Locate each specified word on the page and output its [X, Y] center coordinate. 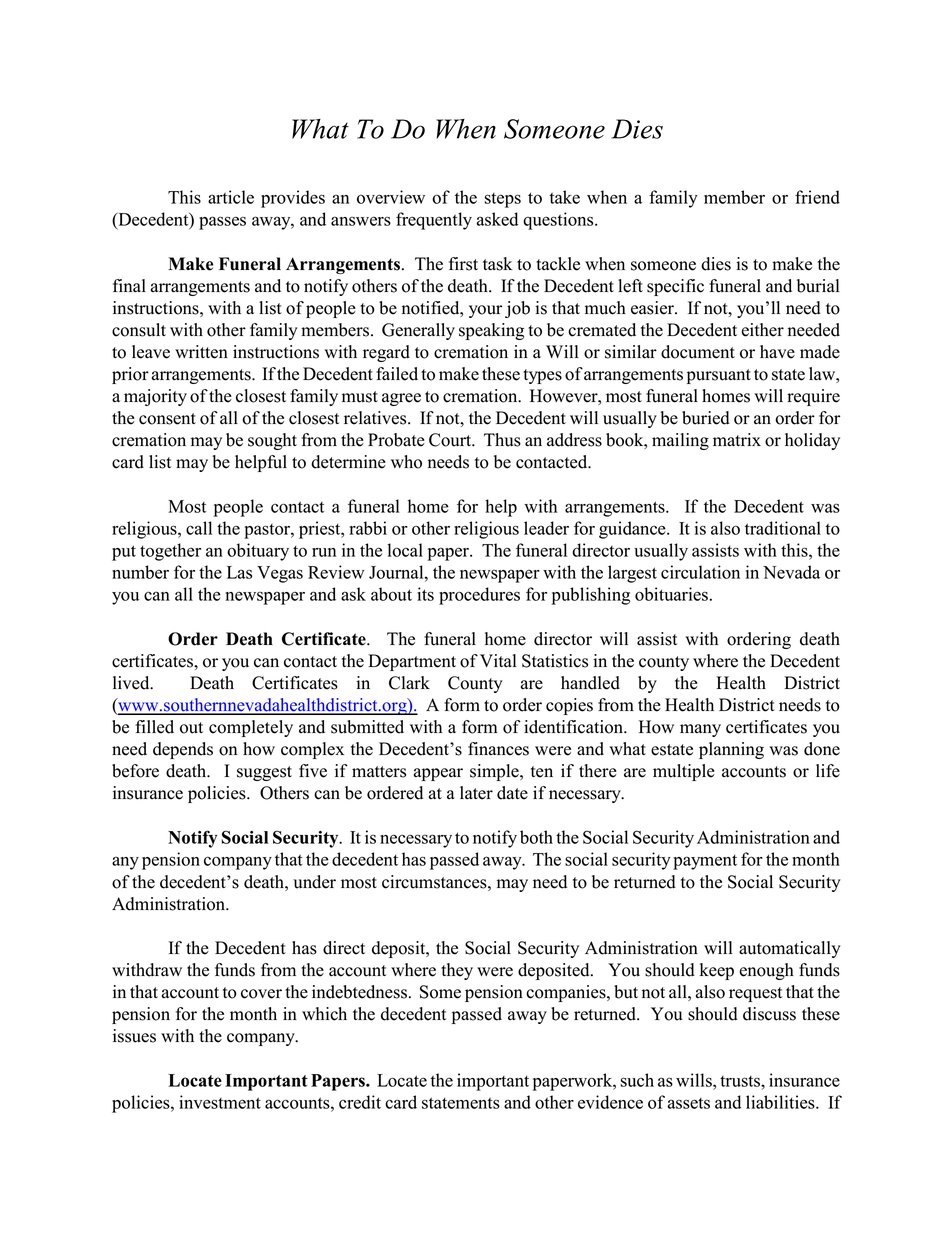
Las [239, 572]
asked [497, 219]
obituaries [671, 594]
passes [222, 223]
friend [817, 197]
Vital [498, 660]
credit [360, 1102]
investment [220, 1102]
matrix [737, 439]
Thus [502, 440]
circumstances [435, 882]
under [314, 882]
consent [167, 419]
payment [705, 862]
